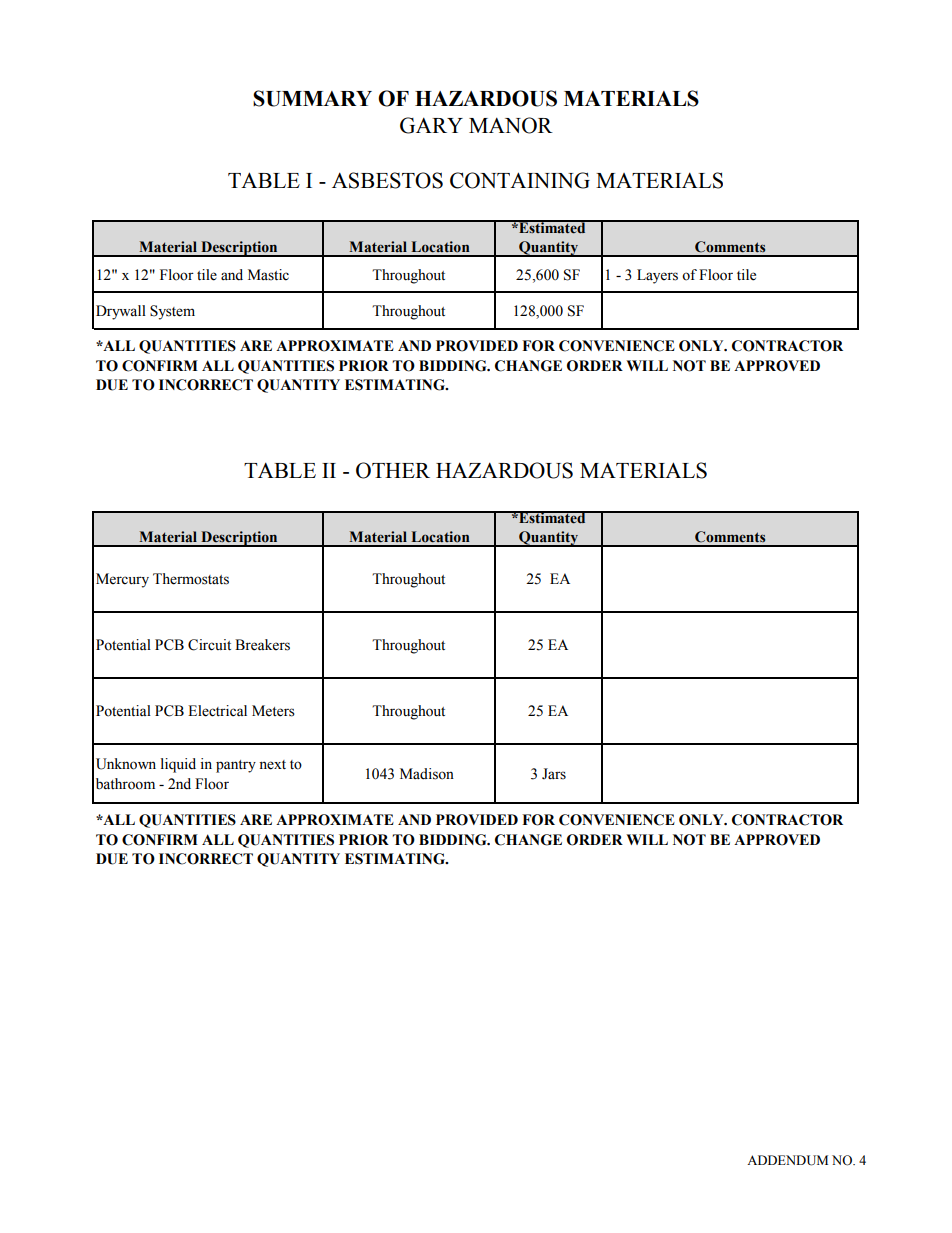 The height and width of the screenshot is (1233, 952). I want to click on liquid, so click(178, 765).
